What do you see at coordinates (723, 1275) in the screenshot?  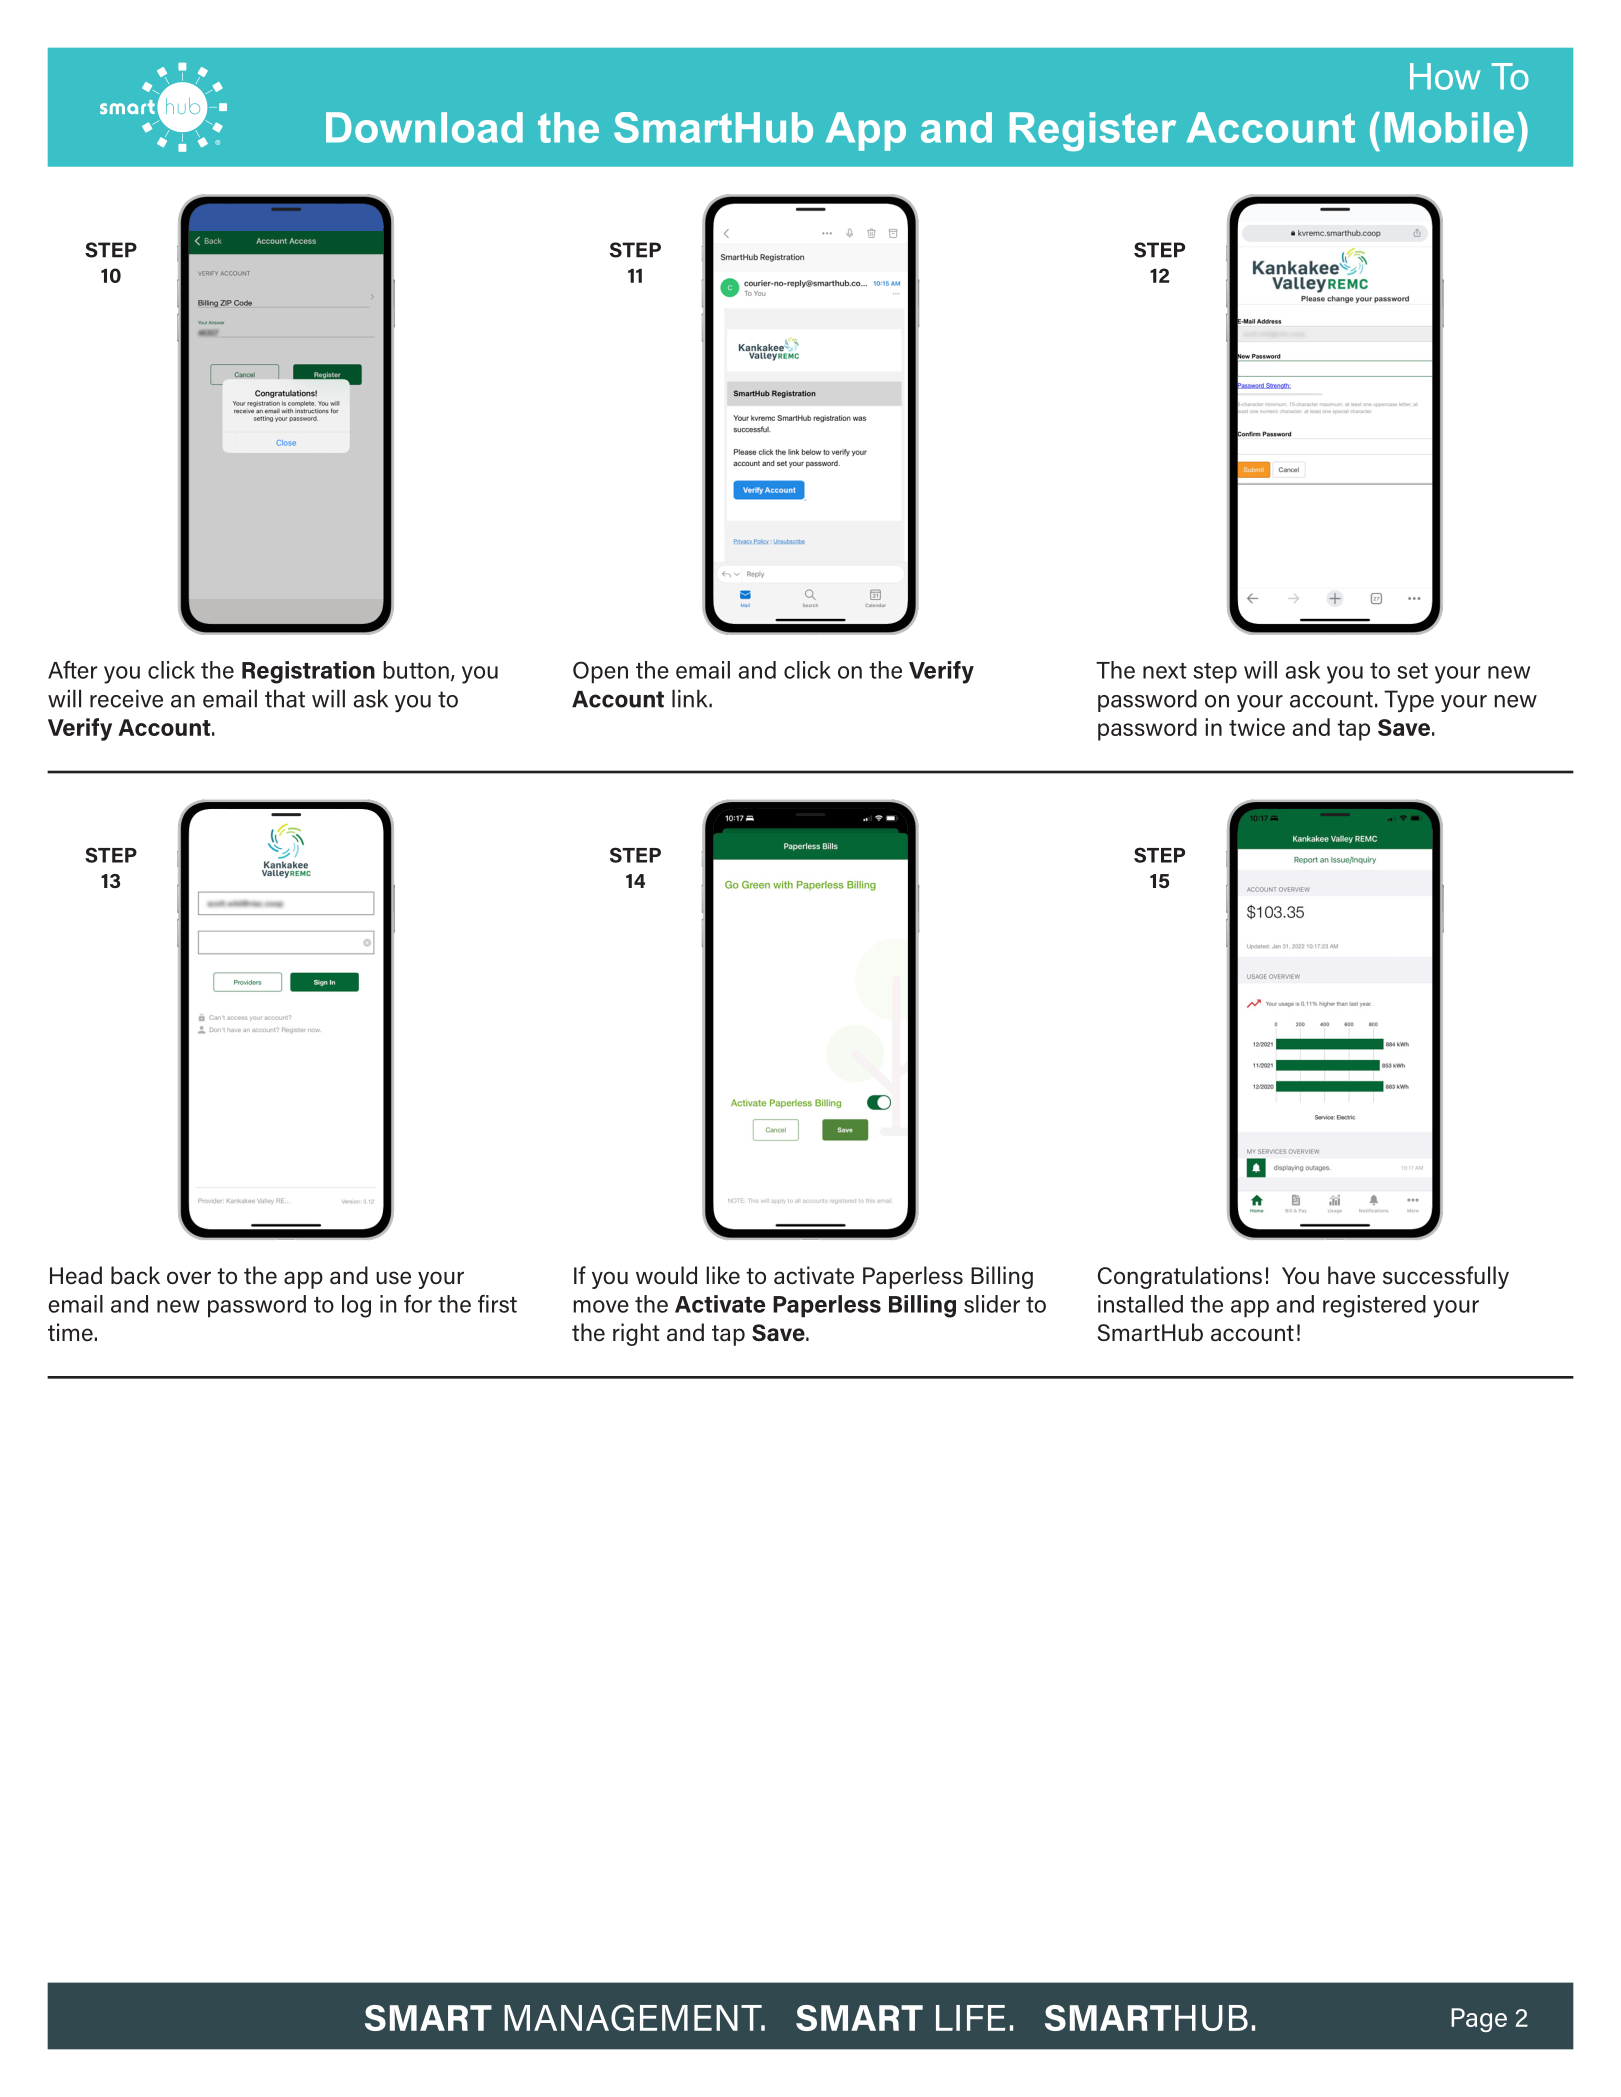 I see `like` at bounding box center [723, 1275].
